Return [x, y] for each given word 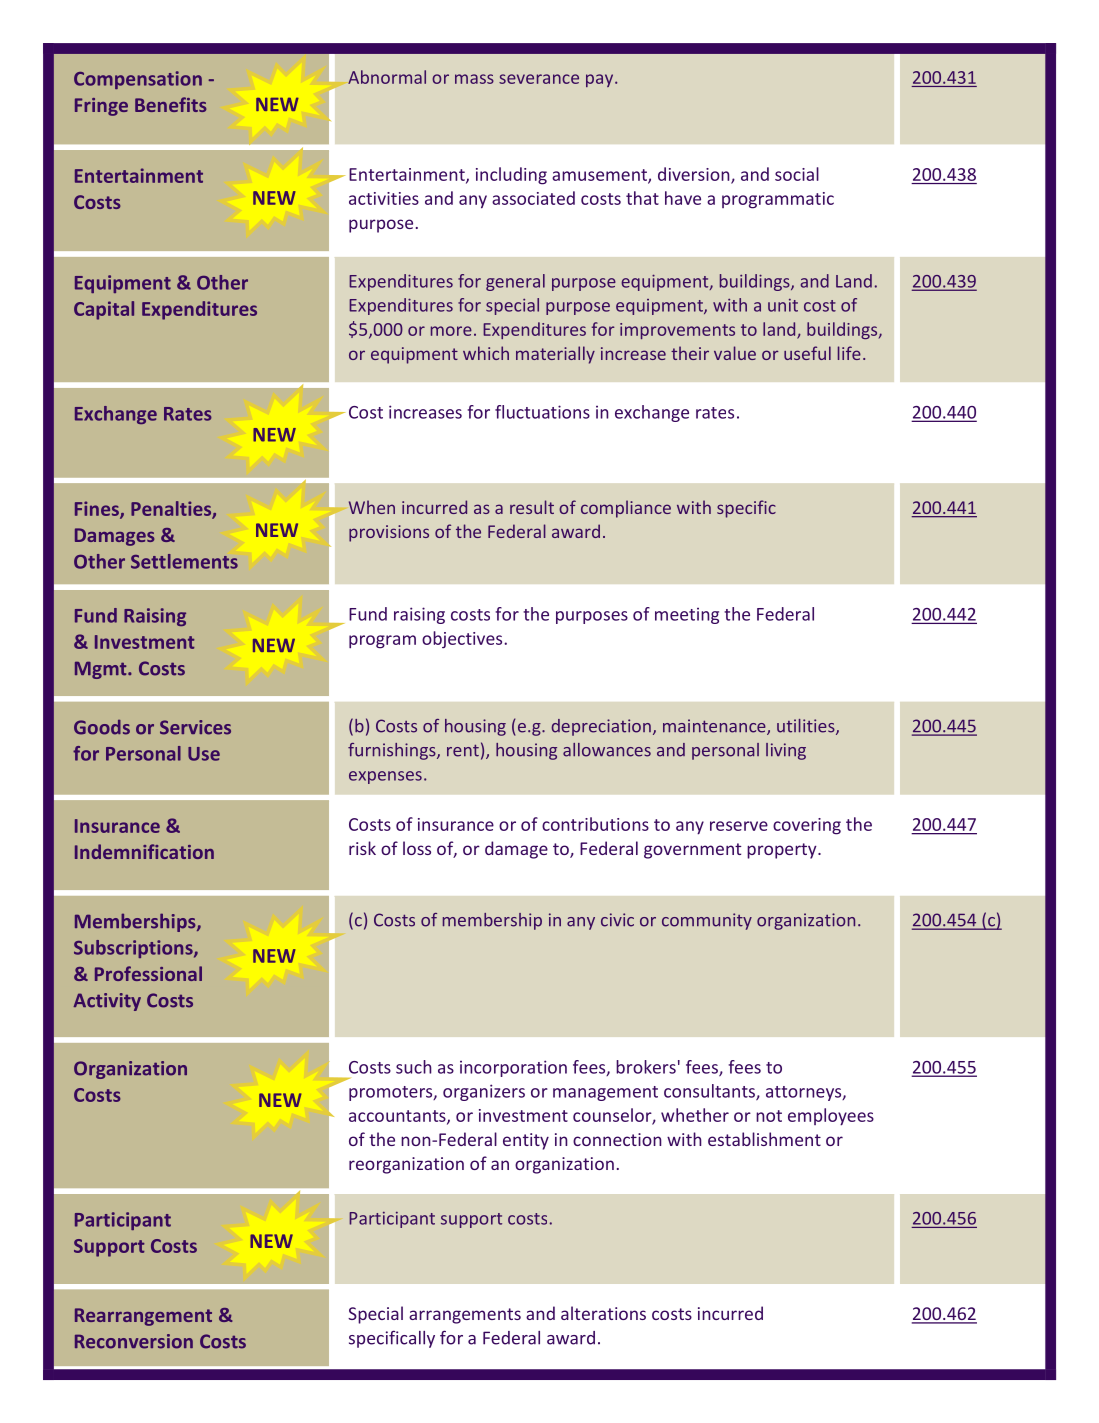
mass [474, 79]
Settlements [184, 561]
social [797, 174]
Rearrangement [143, 1317]
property [783, 851]
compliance [626, 509]
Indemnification [144, 851]
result [532, 507]
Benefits [170, 104]
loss [417, 848]
